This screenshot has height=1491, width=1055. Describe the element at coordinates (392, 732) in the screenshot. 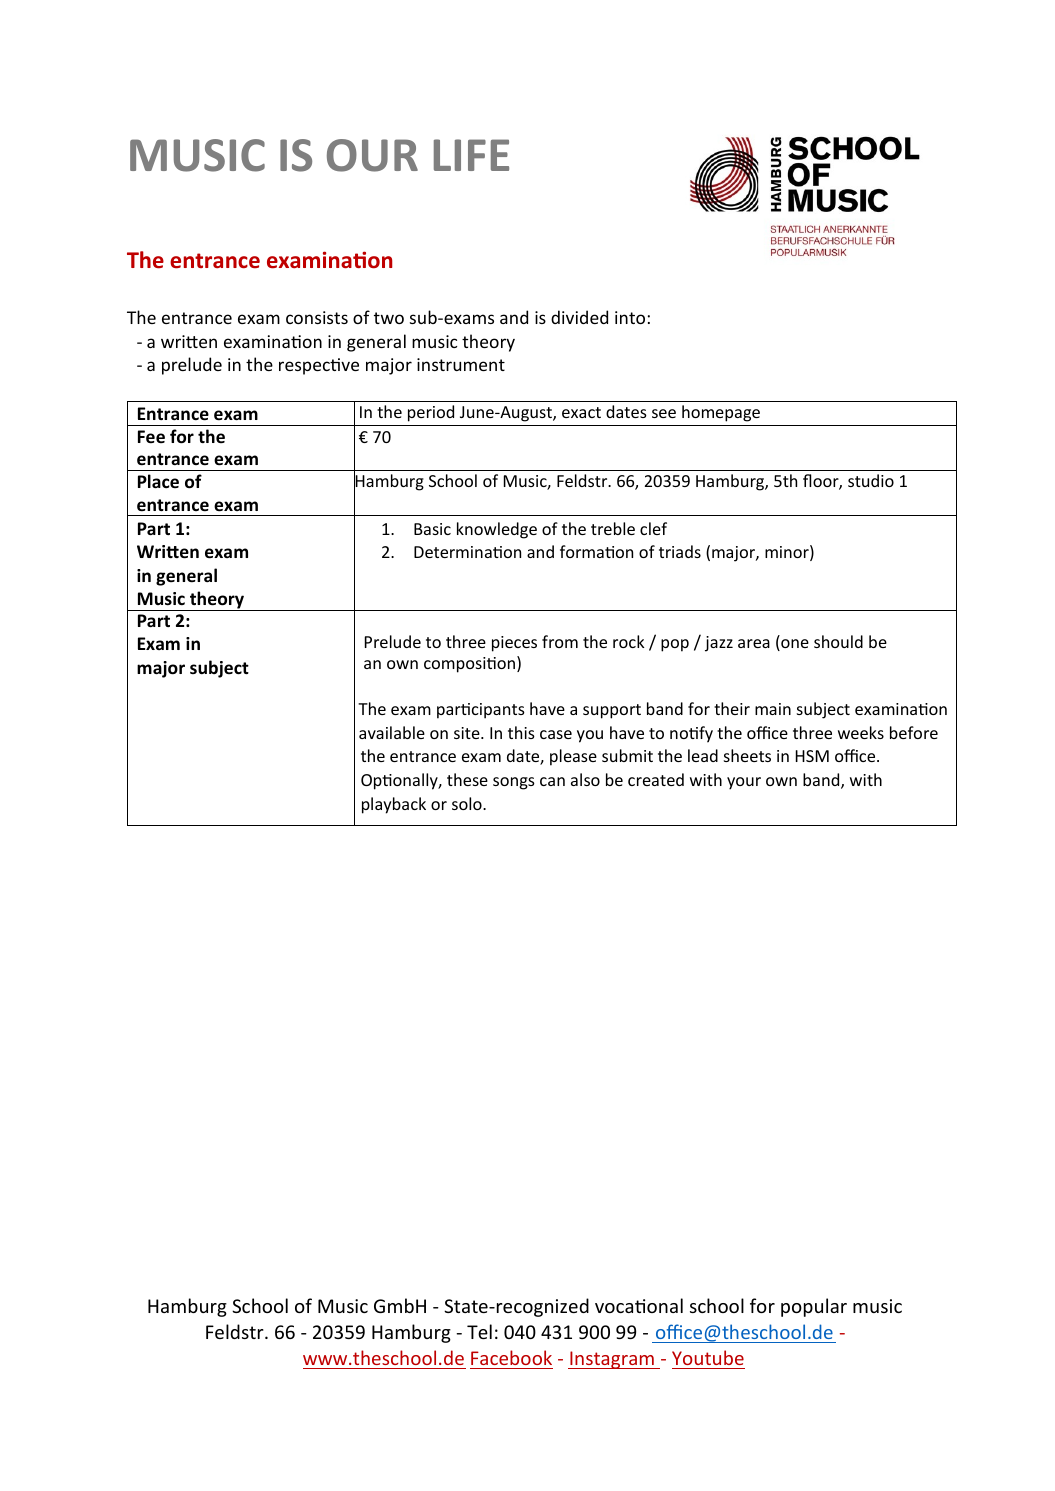

I see `available` at that location.
